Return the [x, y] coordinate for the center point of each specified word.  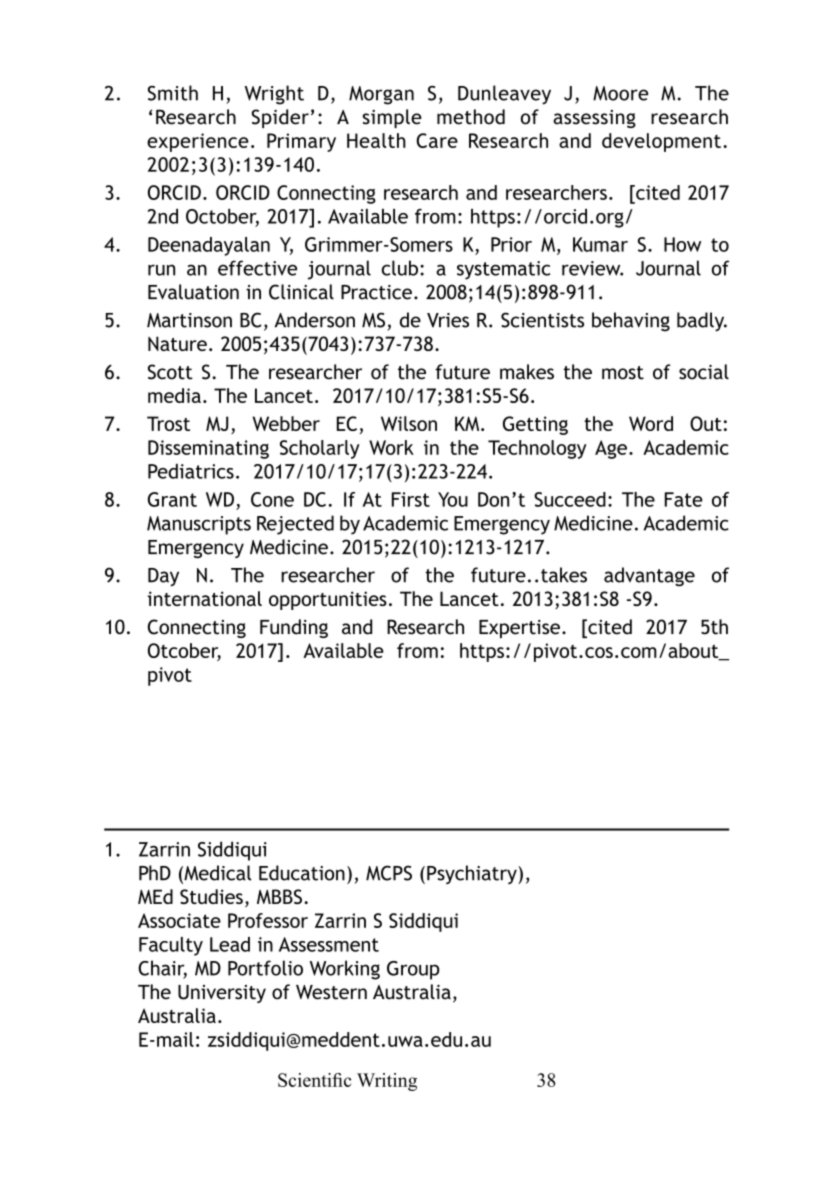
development [661, 142]
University [222, 994]
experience [198, 142]
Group [413, 970]
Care [437, 140]
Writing [387, 1082]
